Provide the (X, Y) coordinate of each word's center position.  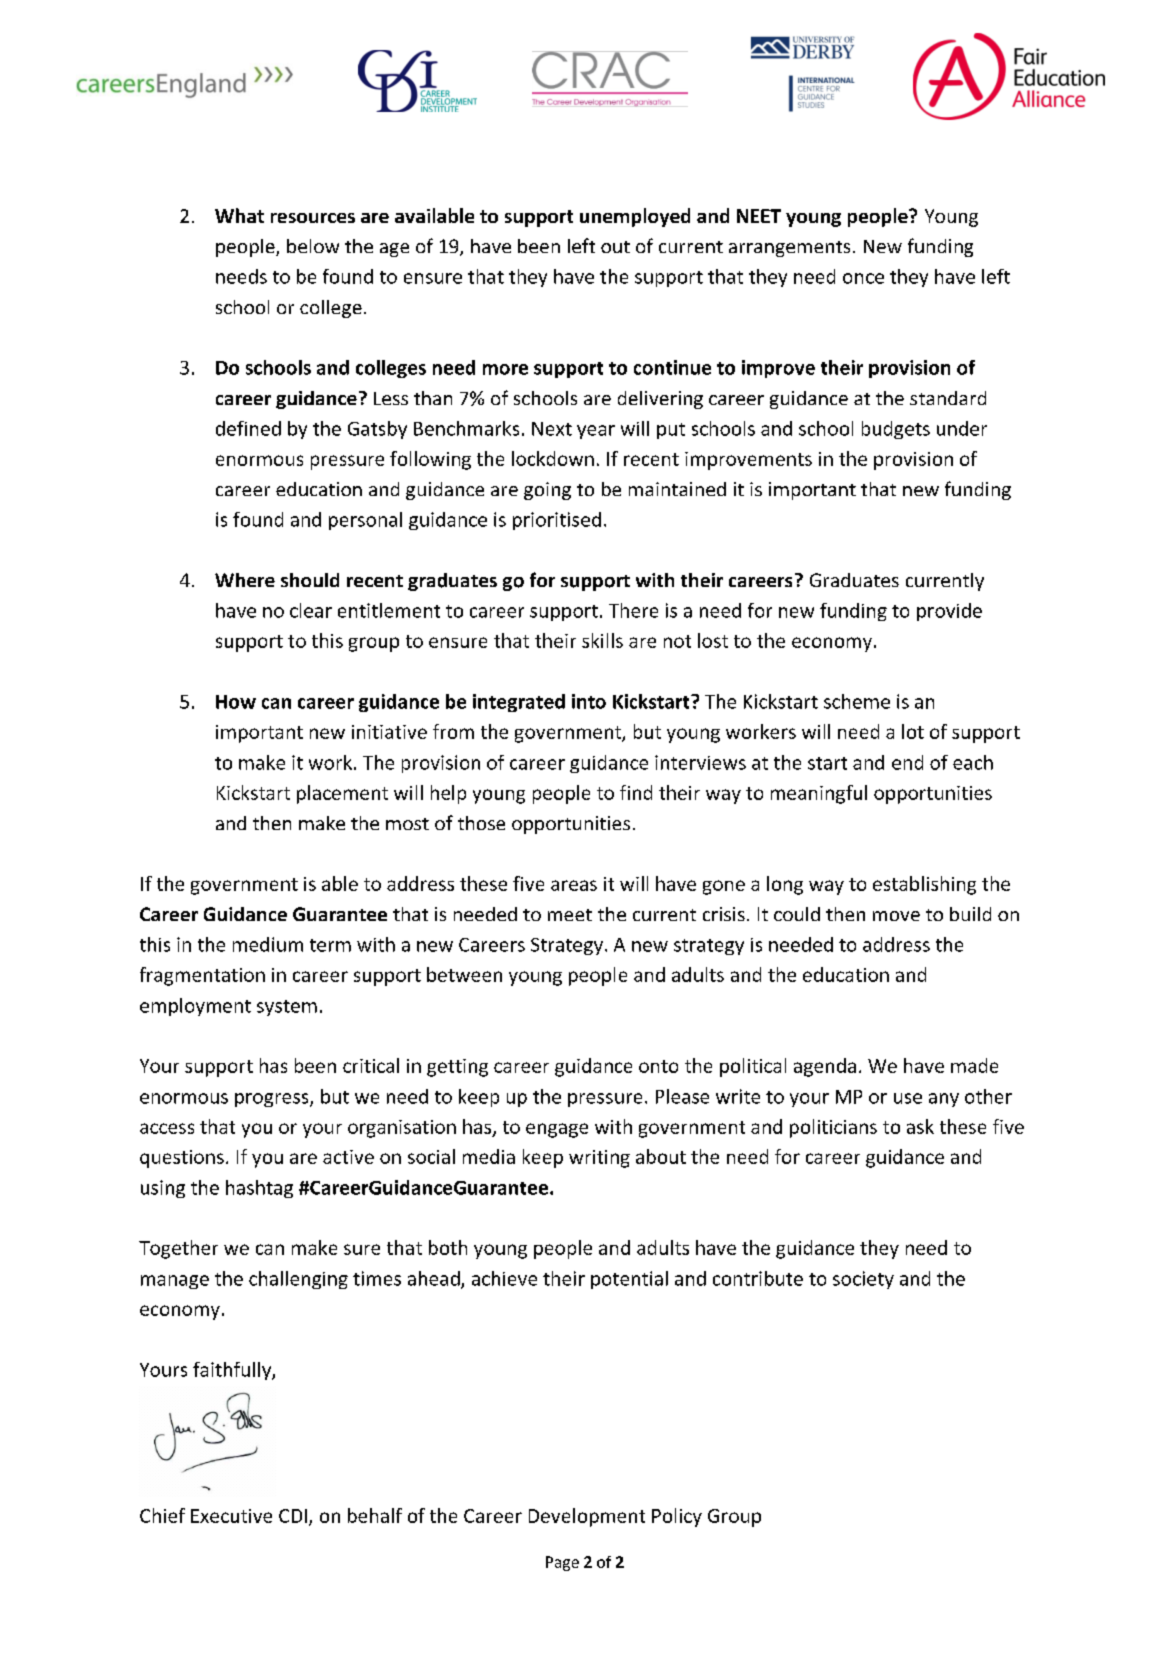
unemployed (635, 217)
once (863, 278)
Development (587, 1517)
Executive (231, 1516)
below (313, 246)
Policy (677, 1517)
